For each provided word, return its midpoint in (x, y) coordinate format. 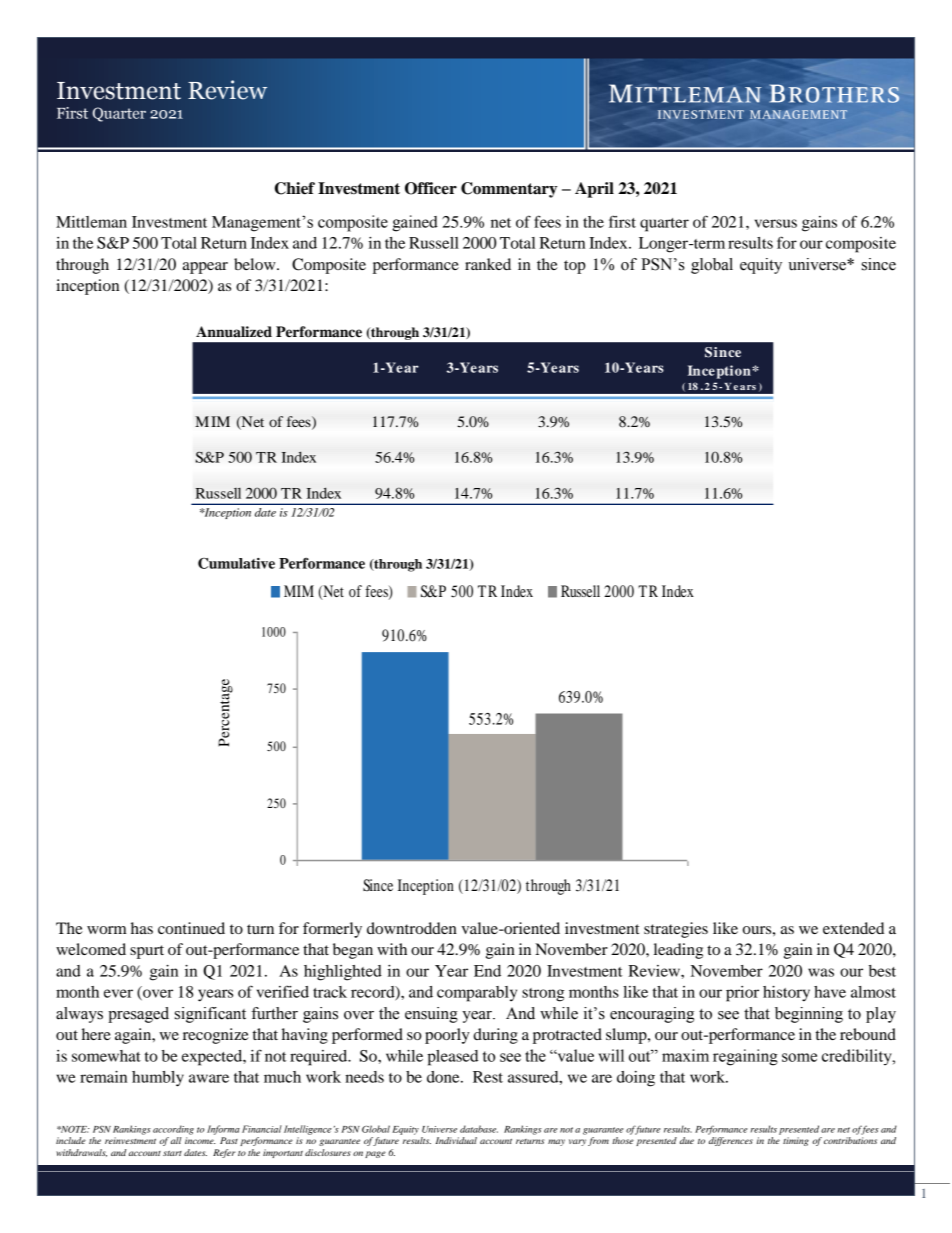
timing (796, 1141)
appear (205, 268)
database (479, 1129)
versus (776, 223)
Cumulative (236, 563)
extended (853, 928)
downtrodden (412, 928)
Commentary (509, 190)
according (173, 1130)
